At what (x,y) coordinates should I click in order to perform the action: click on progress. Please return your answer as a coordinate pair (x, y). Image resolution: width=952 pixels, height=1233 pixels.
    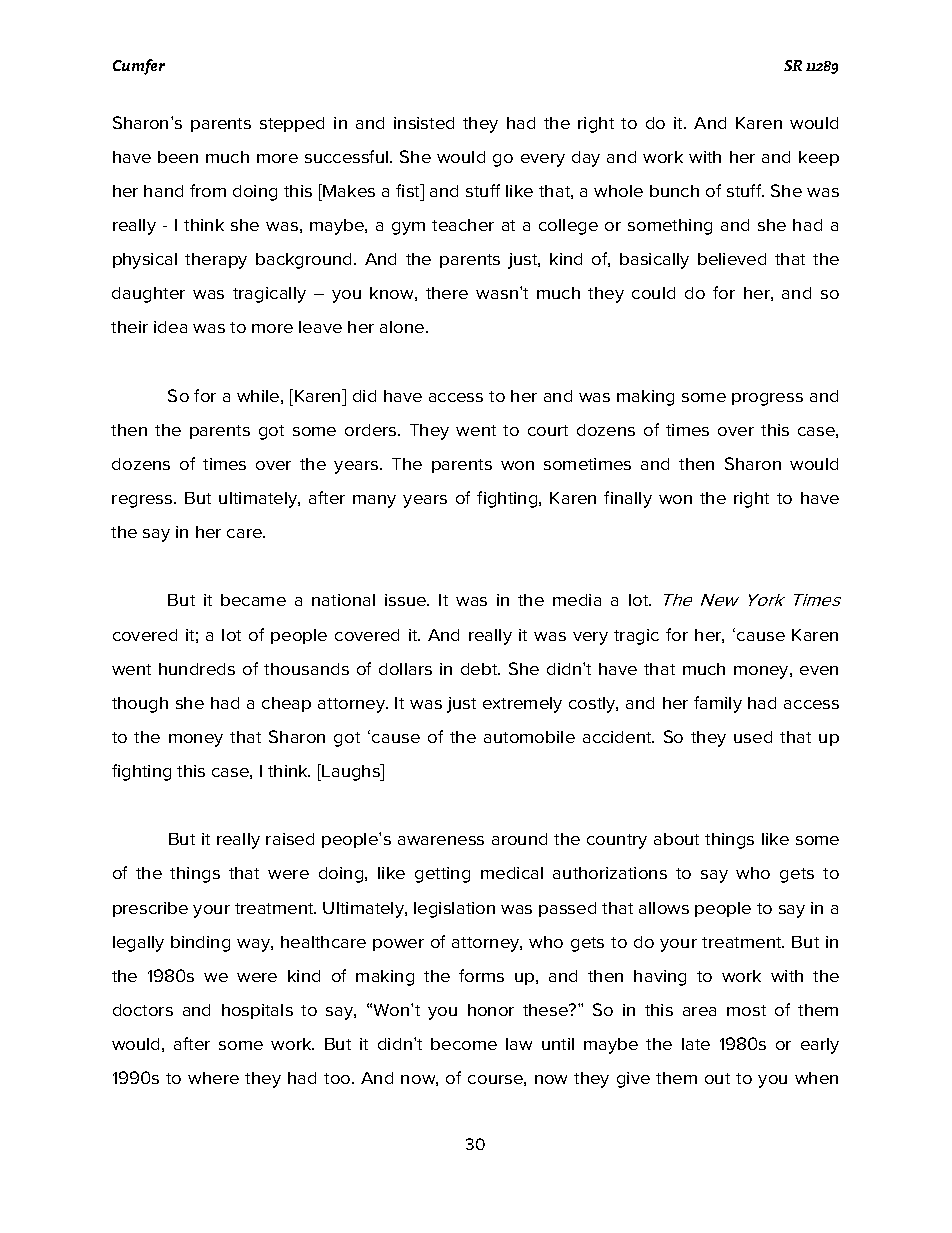
    Looking at the image, I should click on (767, 399).
